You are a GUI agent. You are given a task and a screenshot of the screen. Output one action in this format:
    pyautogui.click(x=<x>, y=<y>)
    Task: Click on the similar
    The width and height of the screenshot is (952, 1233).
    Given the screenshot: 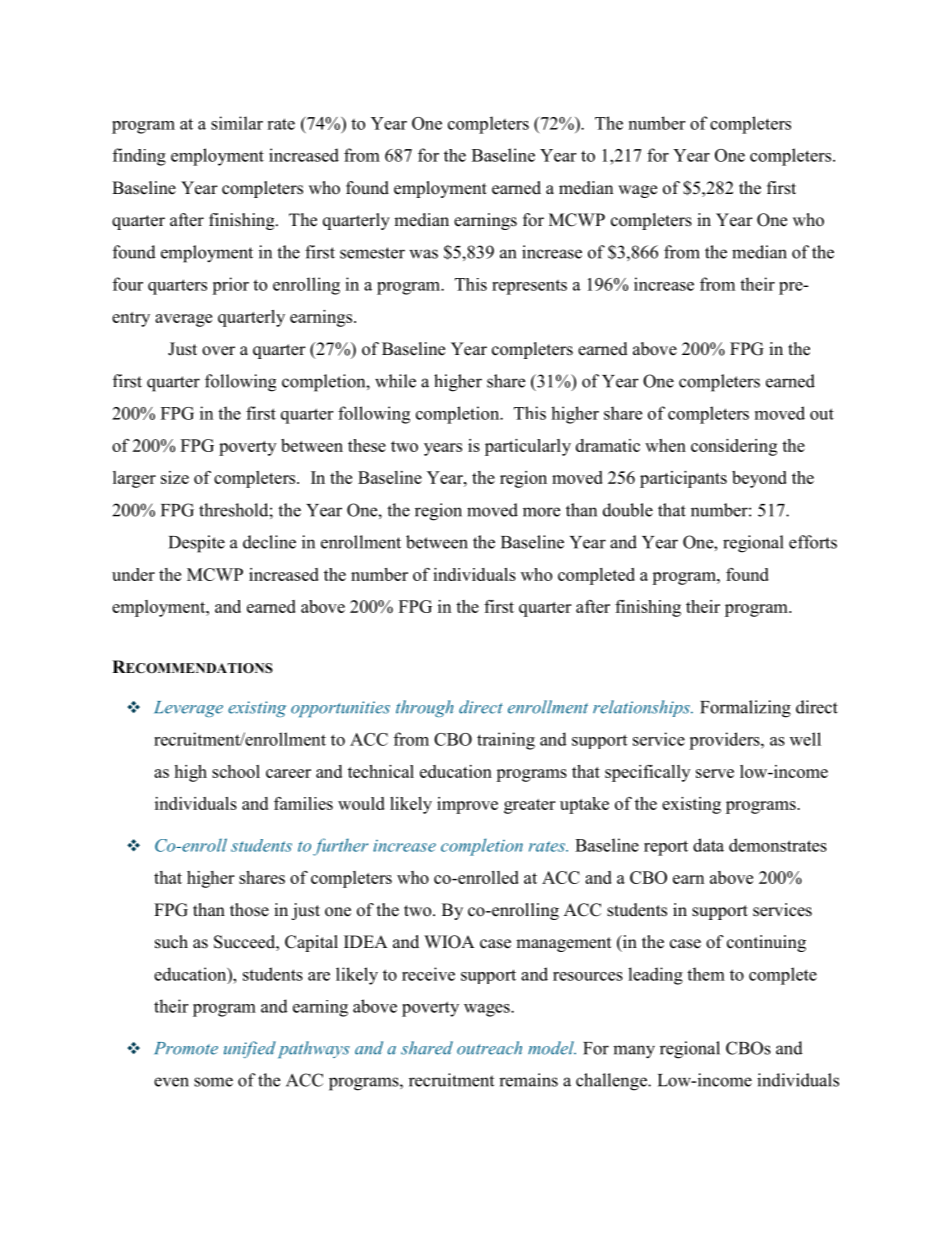 What is the action you would take?
    pyautogui.click(x=237, y=123)
